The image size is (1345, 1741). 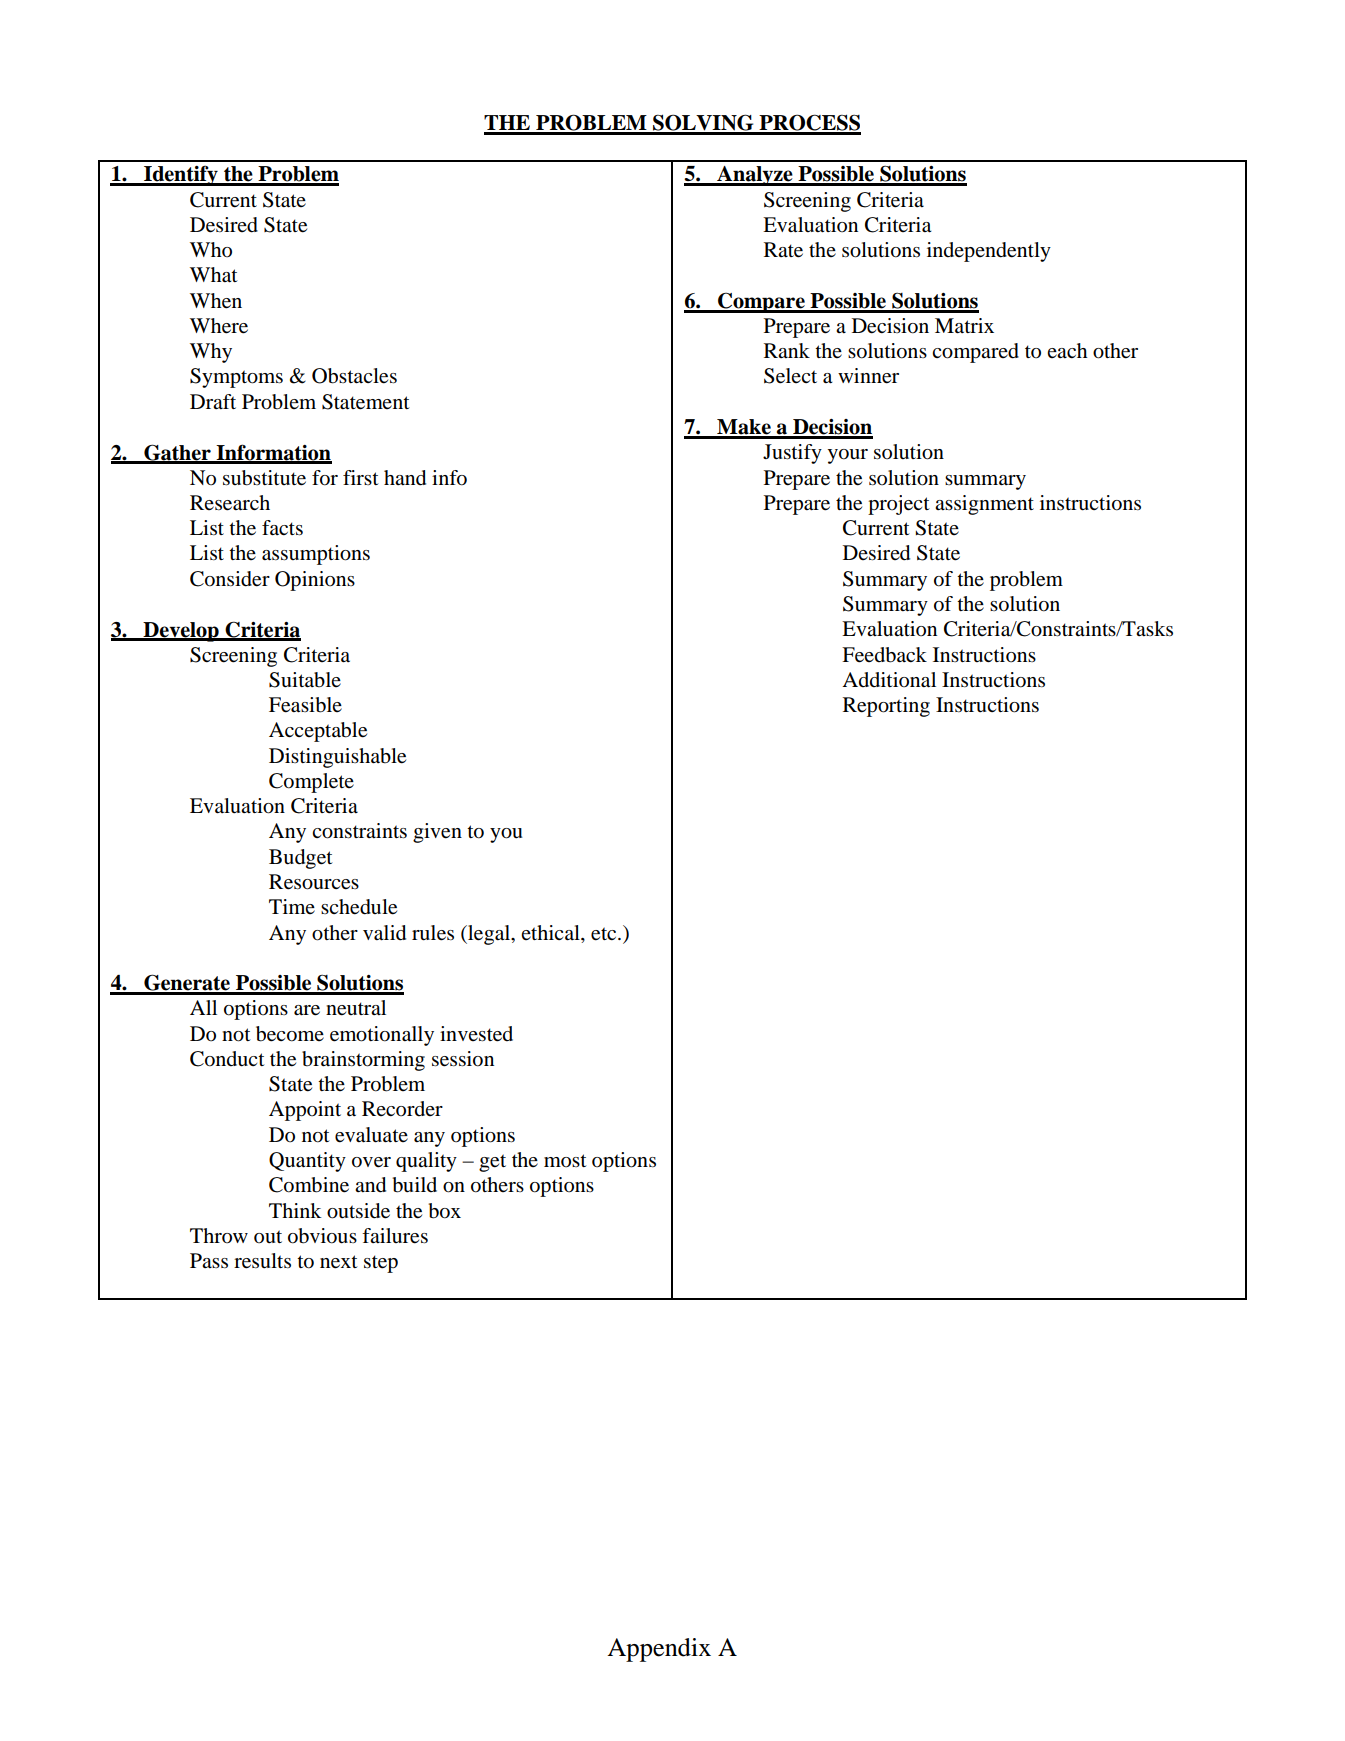 I want to click on Who, so click(x=211, y=250).
